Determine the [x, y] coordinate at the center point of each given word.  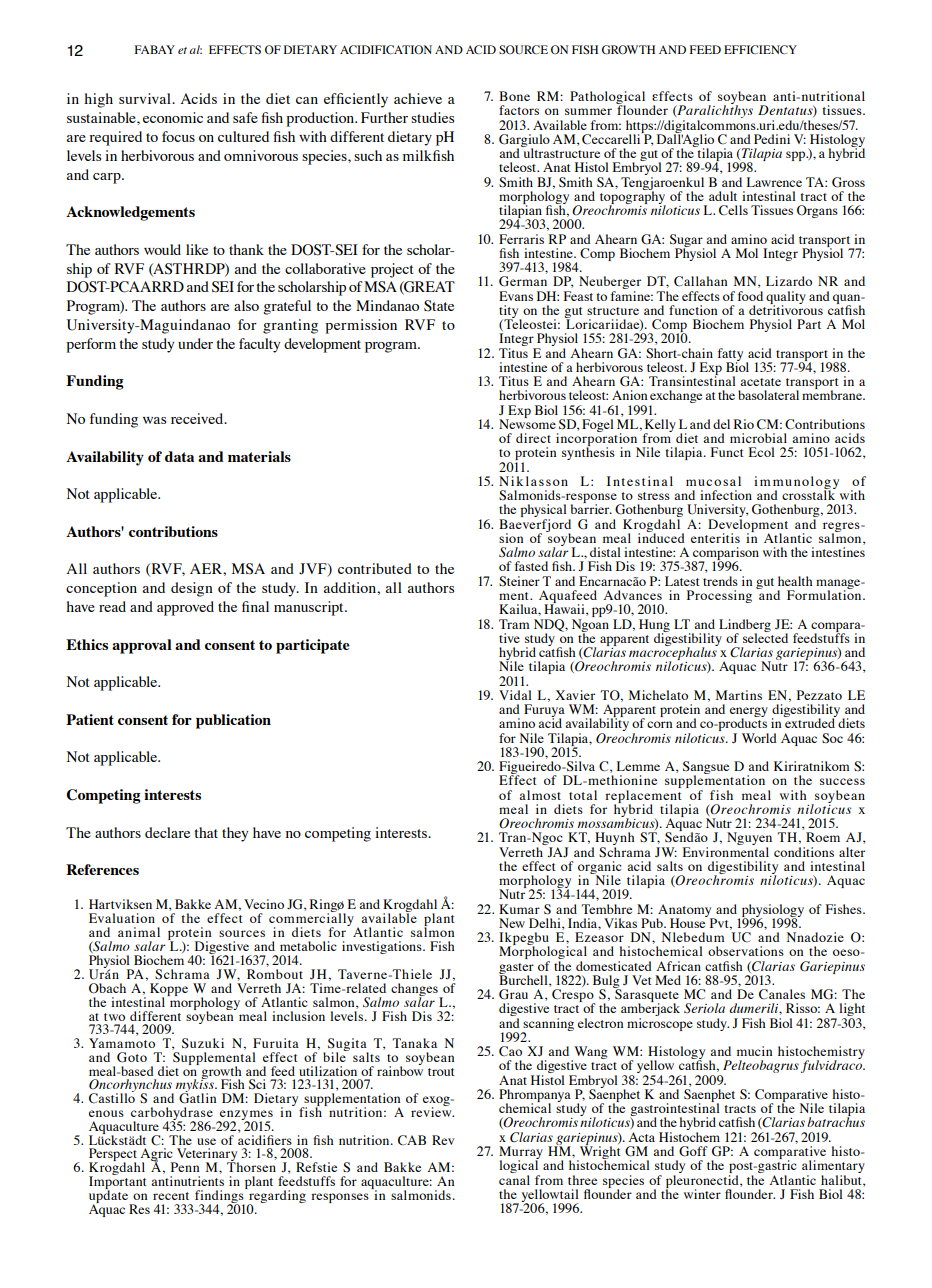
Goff [693, 1151]
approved [185, 608]
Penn [185, 1167]
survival [146, 98]
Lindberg [745, 626]
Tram [514, 624]
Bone [514, 96]
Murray [521, 1154]
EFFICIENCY [760, 49]
